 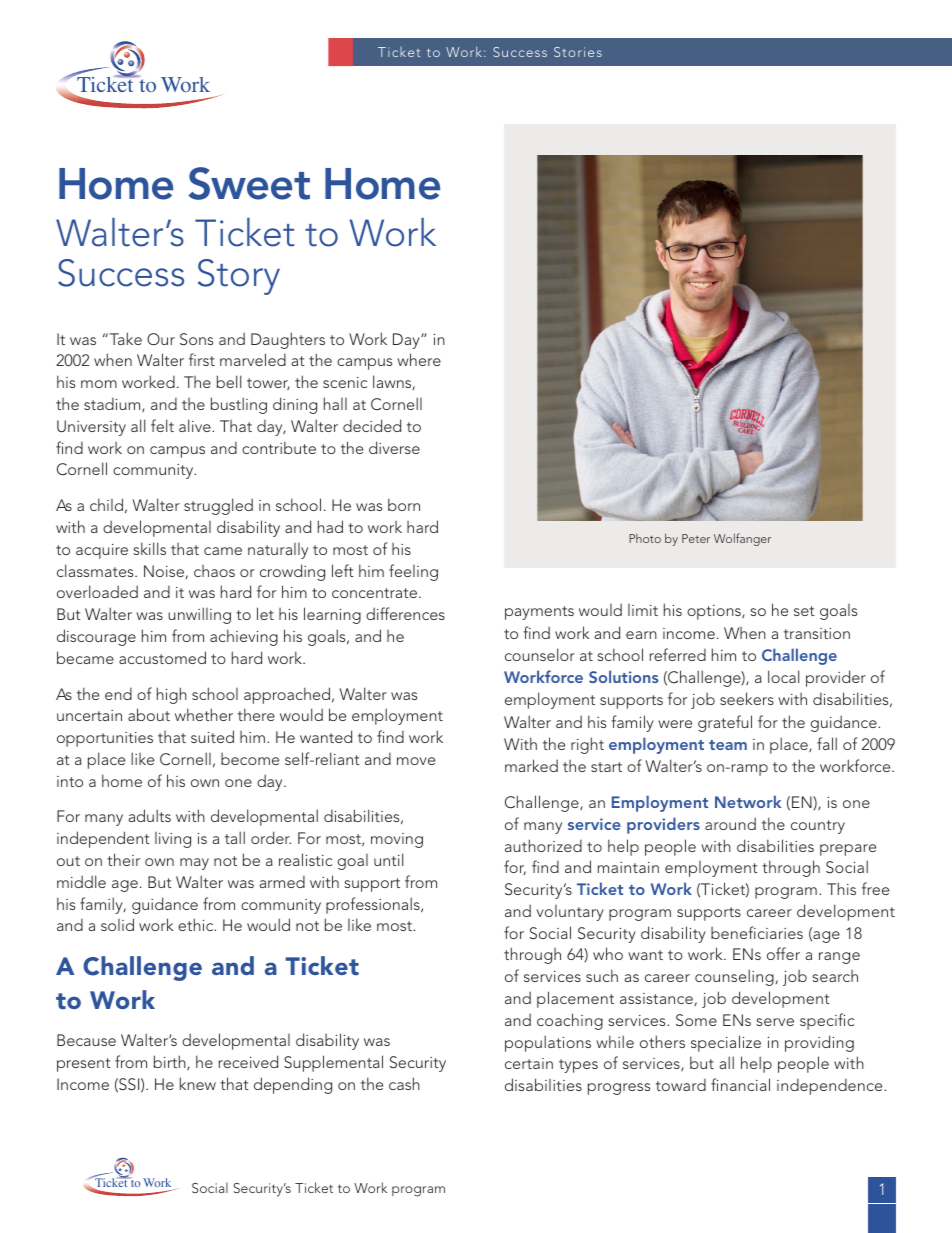 I want to click on birth, so click(x=171, y=1062).
